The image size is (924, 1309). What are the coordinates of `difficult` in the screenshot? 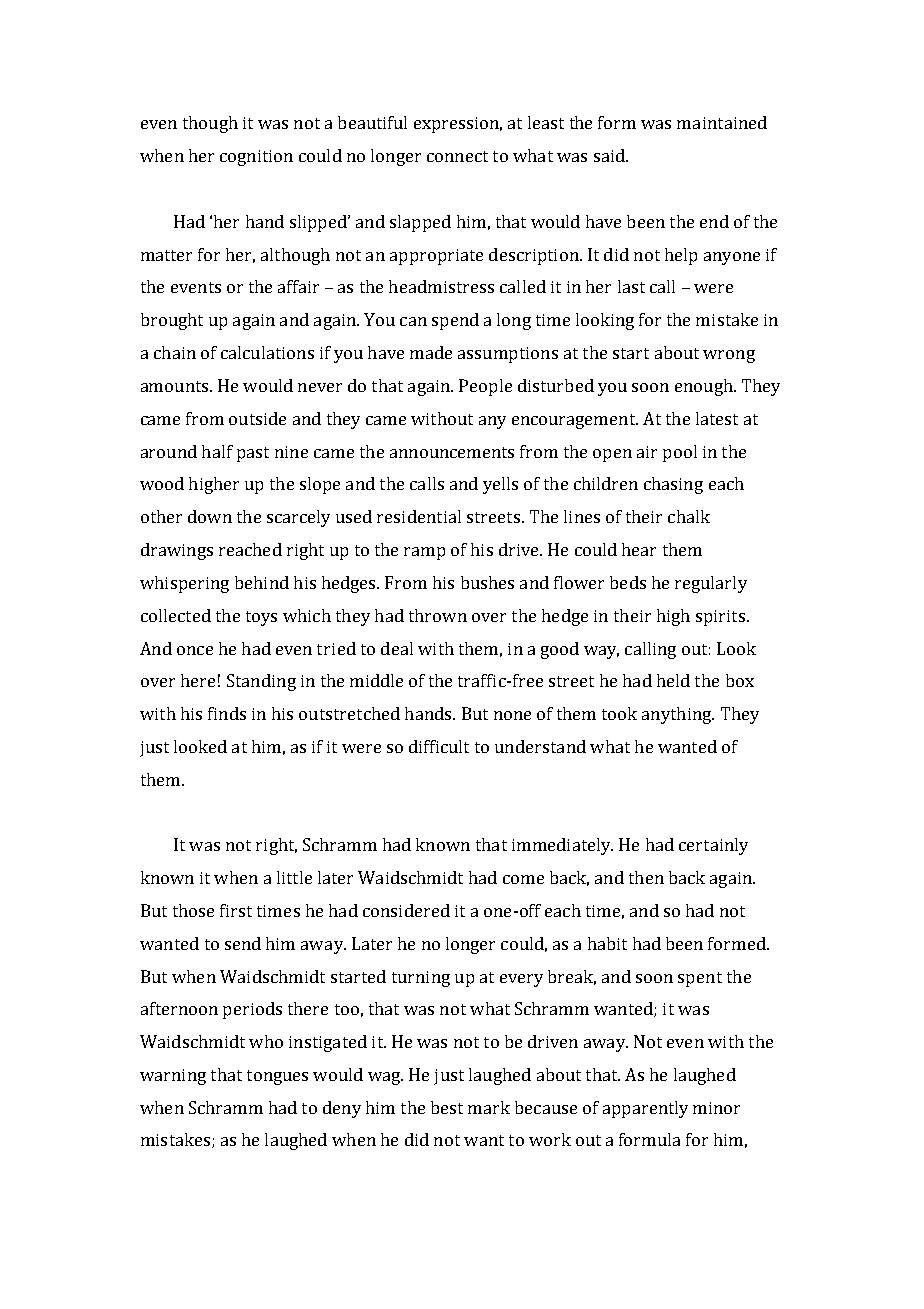 It's located at (439, 746).
